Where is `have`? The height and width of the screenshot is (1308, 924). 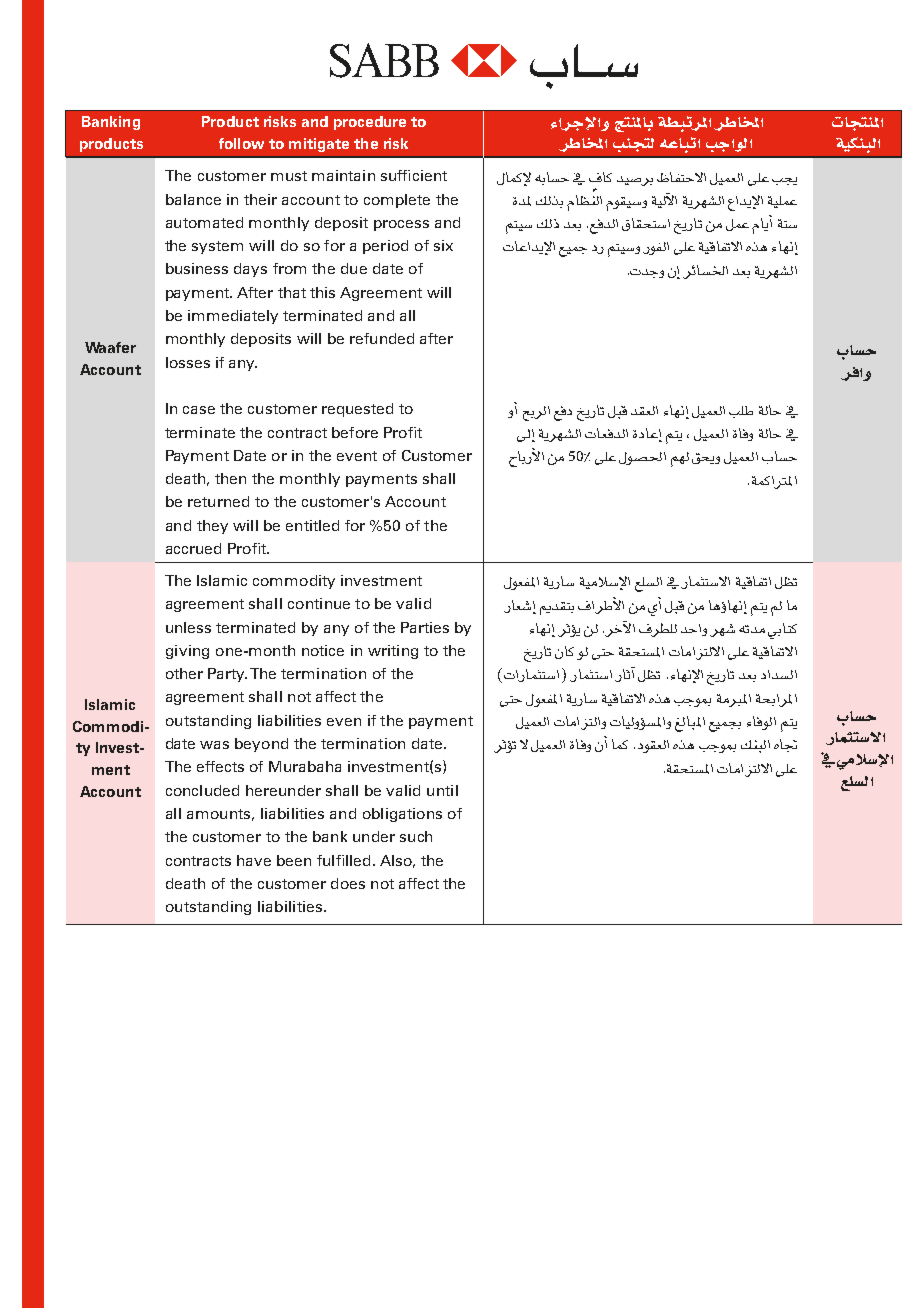
have is located at coordinates (254, 860).
